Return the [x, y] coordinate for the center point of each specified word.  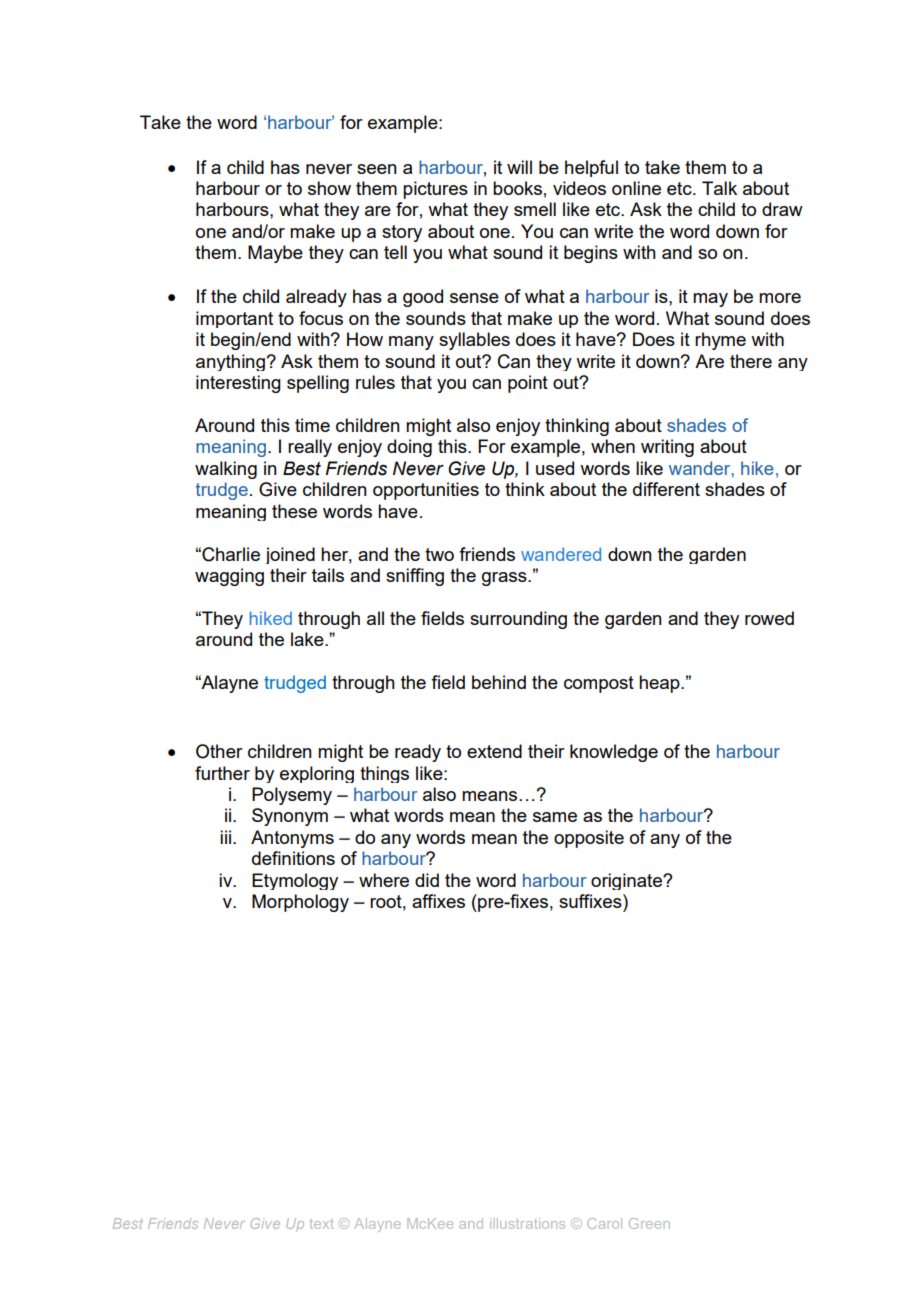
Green [649, 1223]
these [294, 511]
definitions [293, 858]
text [321, 1224]
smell [535, 209]
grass [505, 579]
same [555, 817]
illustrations [527, 1223]
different [666, 489]
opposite [589, 839]
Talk [719, 188]
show [329, 188]
